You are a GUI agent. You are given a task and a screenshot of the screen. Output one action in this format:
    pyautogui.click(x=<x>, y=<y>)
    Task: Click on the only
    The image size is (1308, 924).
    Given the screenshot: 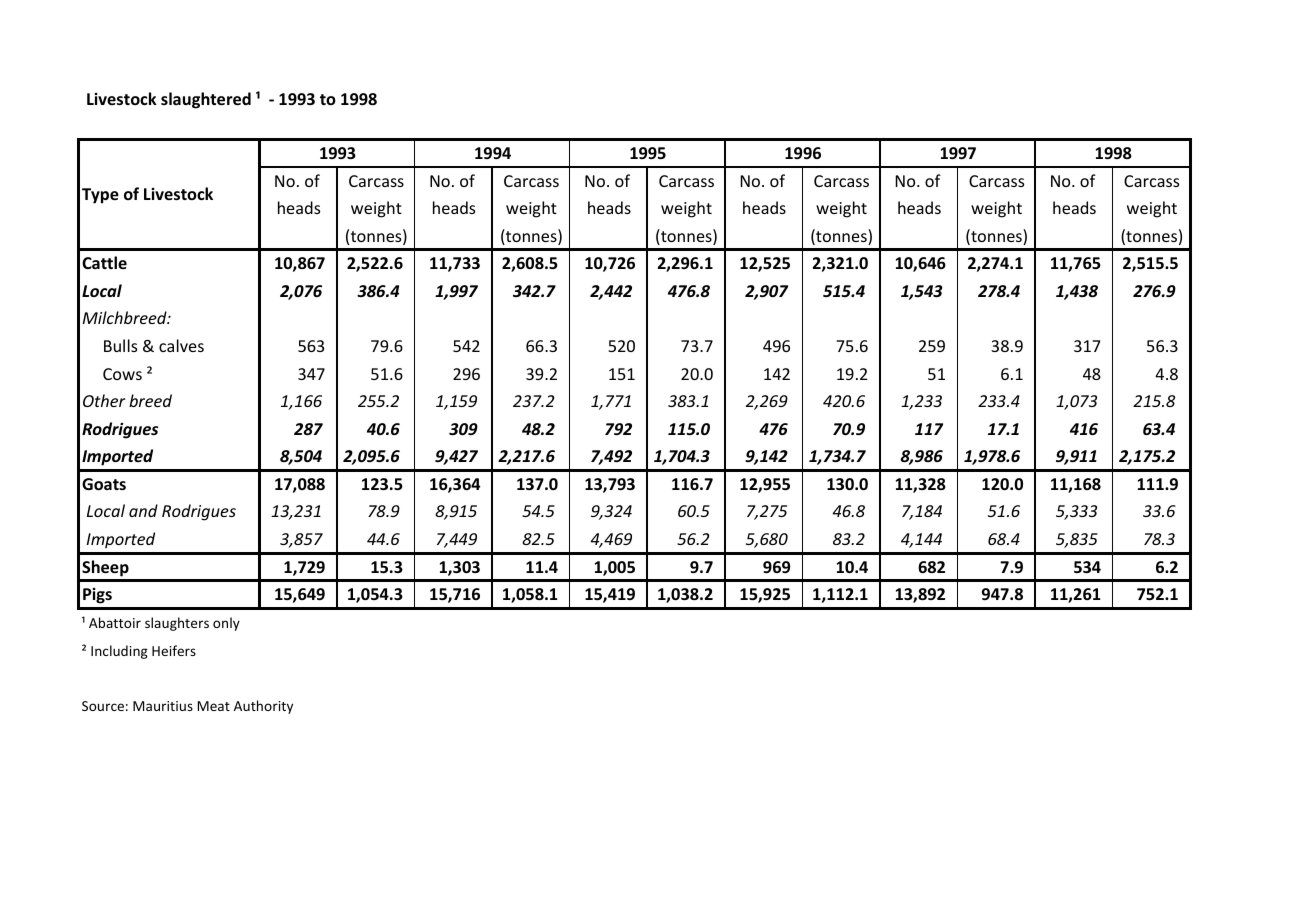 What is the action you would take?
    pyautogui.click(x=226, y=624)
